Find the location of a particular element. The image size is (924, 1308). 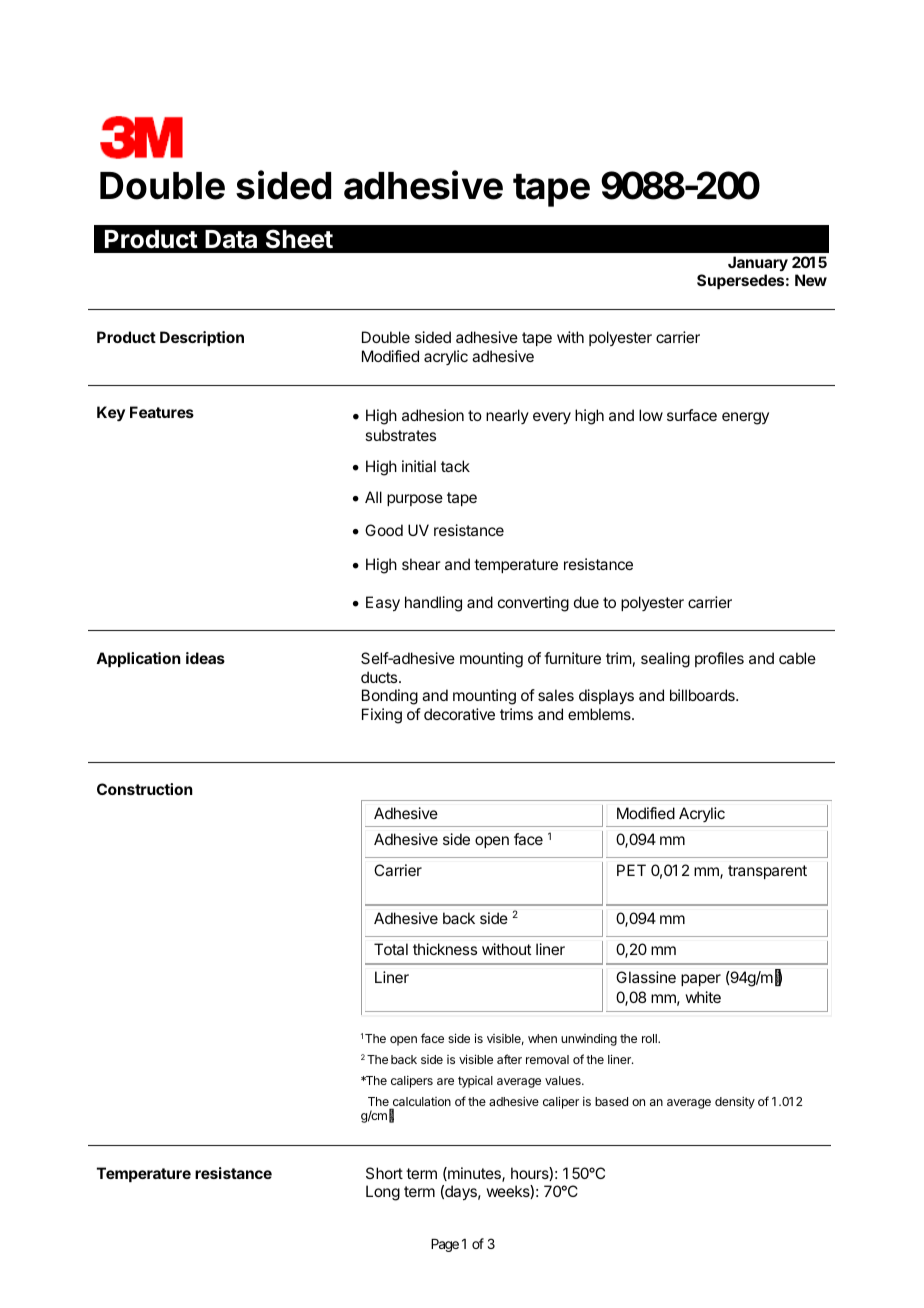

after is located at coordinates (509, 1059).
